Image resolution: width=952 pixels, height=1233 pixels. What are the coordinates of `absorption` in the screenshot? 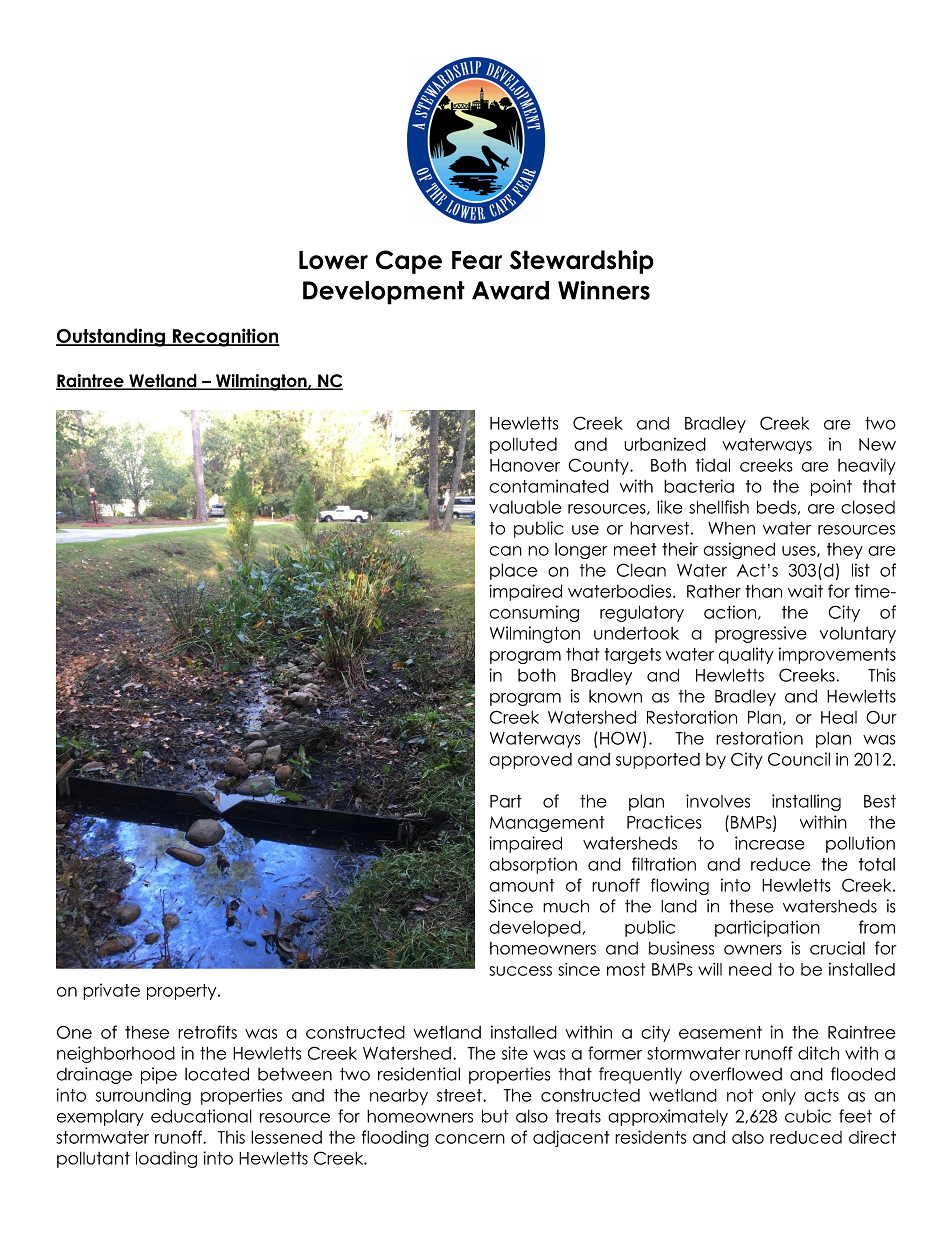 It's located at (533, 865).
